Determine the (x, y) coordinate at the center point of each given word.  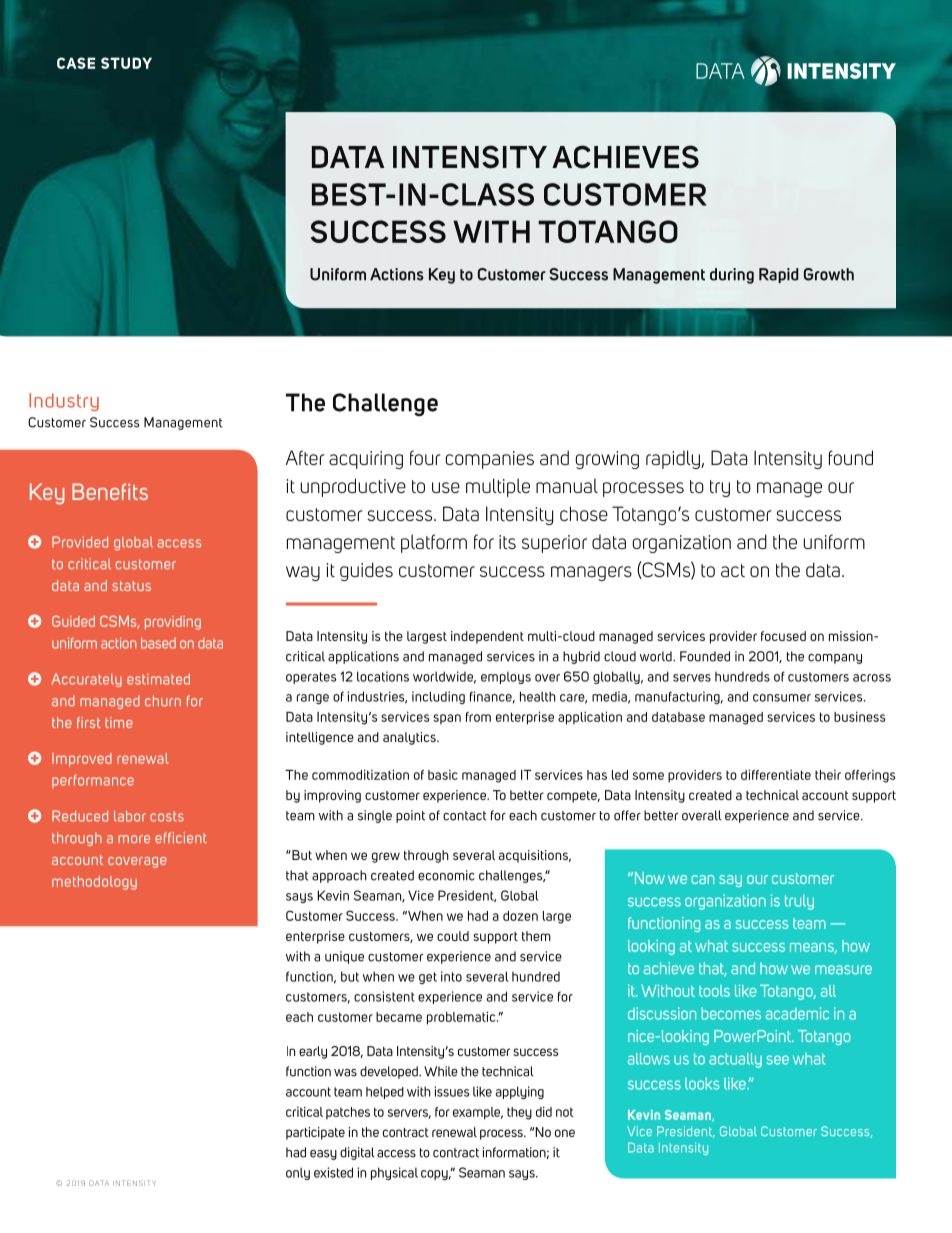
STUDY (126, 63)
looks (702, 1084)
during (732, 276)
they (519, 1113)
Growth (829, 274)
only (298, 1173)
